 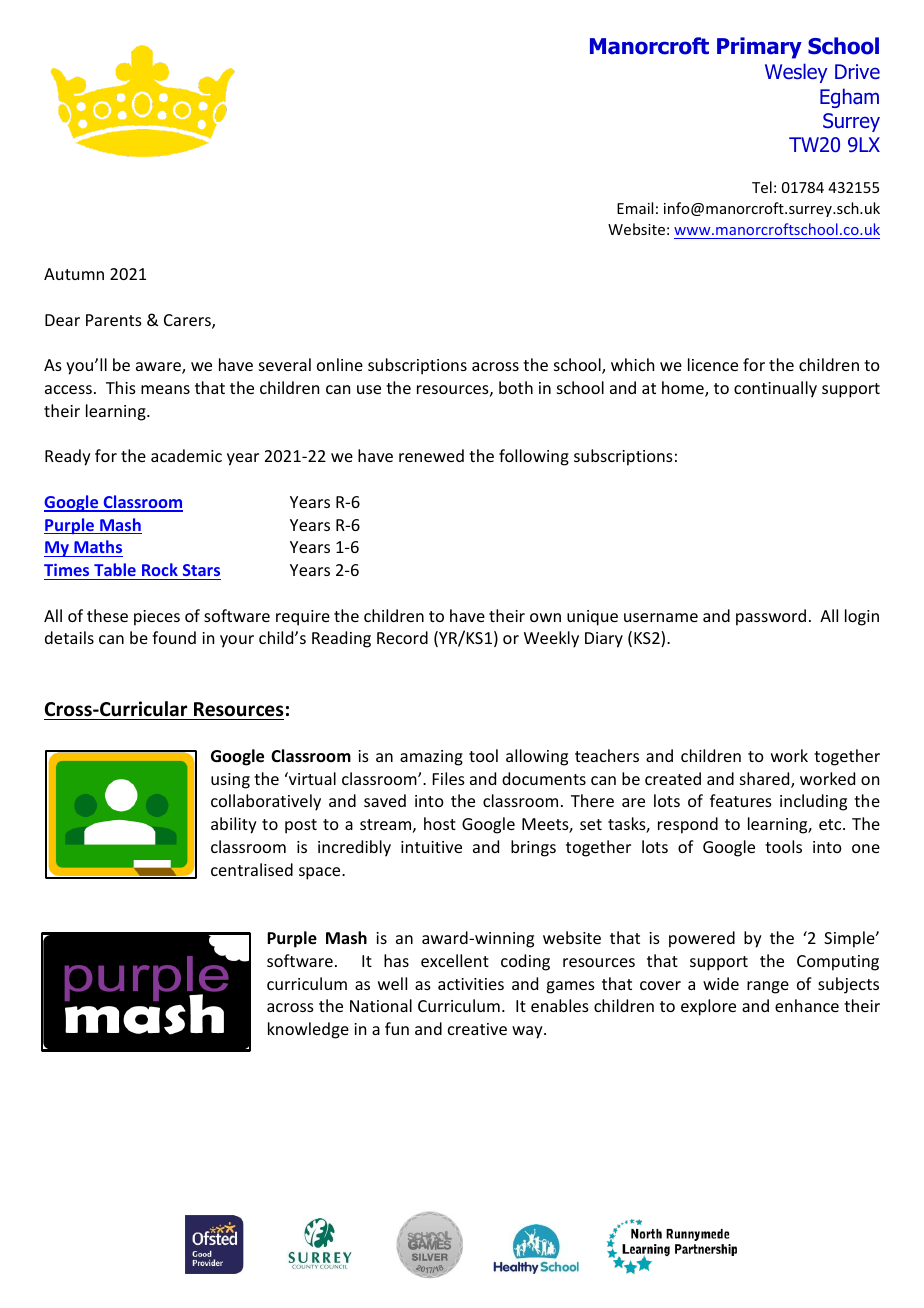 What do you see at coordinates (431, 455) in the screenshot?
I see `renewed` at bounding box center [431, 455].
